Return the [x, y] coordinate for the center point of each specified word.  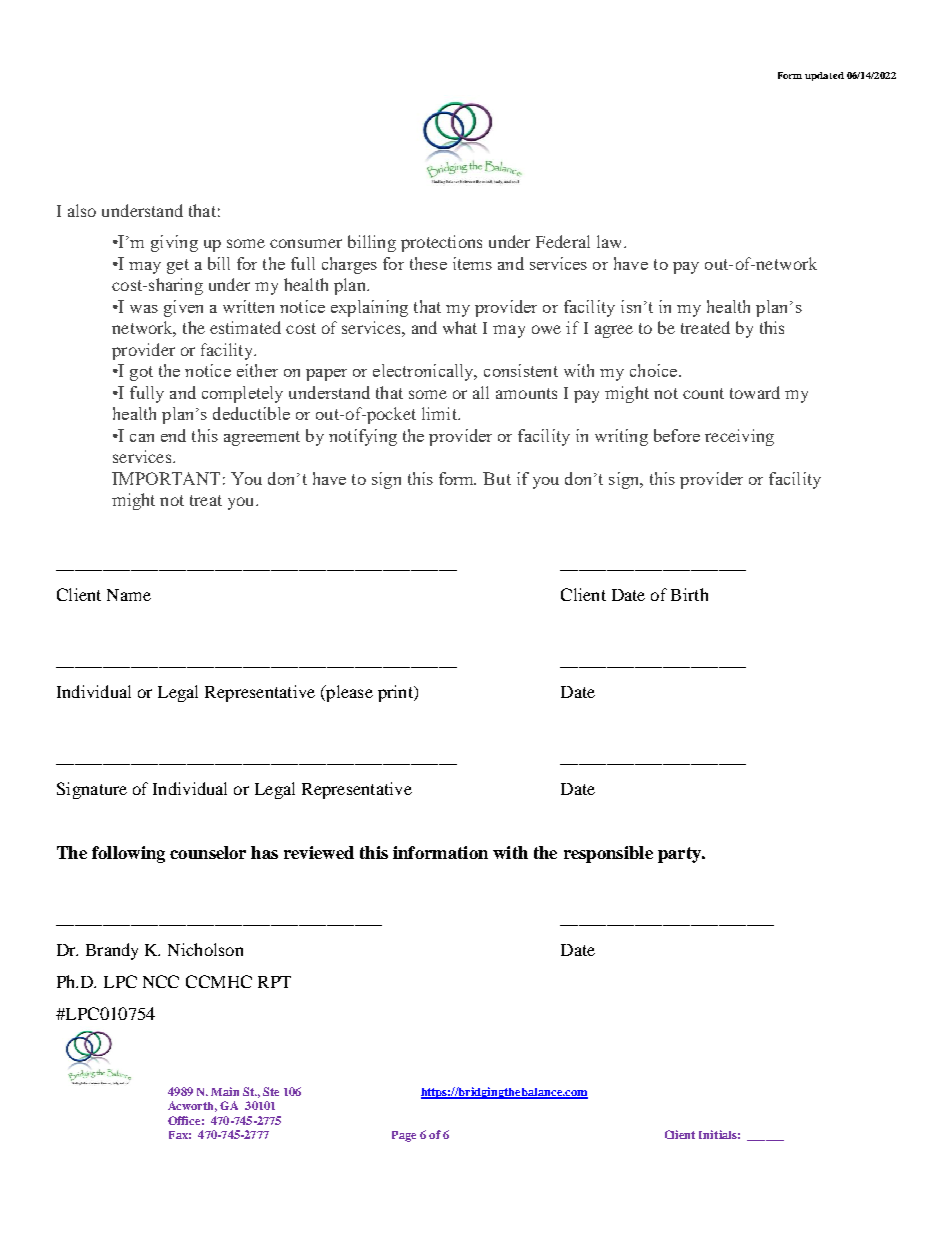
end [173, 435]
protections [441, 243]
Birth [689, 594]
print [396, 693]
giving [174, 243]
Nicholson [205, 949]
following [128, 854]
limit [440, 413]
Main [225, 1091]
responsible [608, 854]
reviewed [319, 852]
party [680, 855]
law [611, 241]
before [677, 435]
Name [129, 595]
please [348, 693]
